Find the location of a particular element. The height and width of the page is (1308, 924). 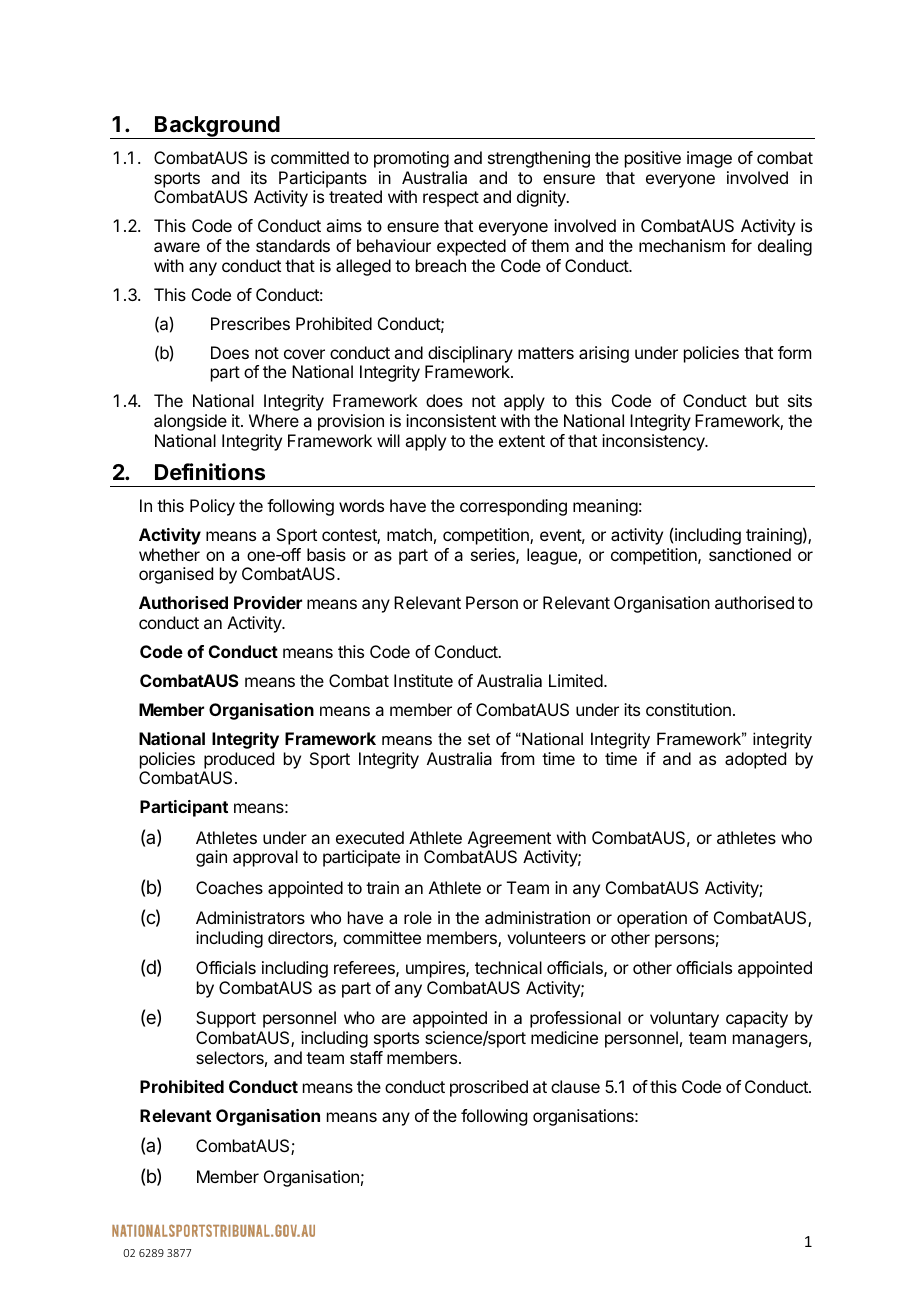

proscribed is located at coordinates (489, 1088).
